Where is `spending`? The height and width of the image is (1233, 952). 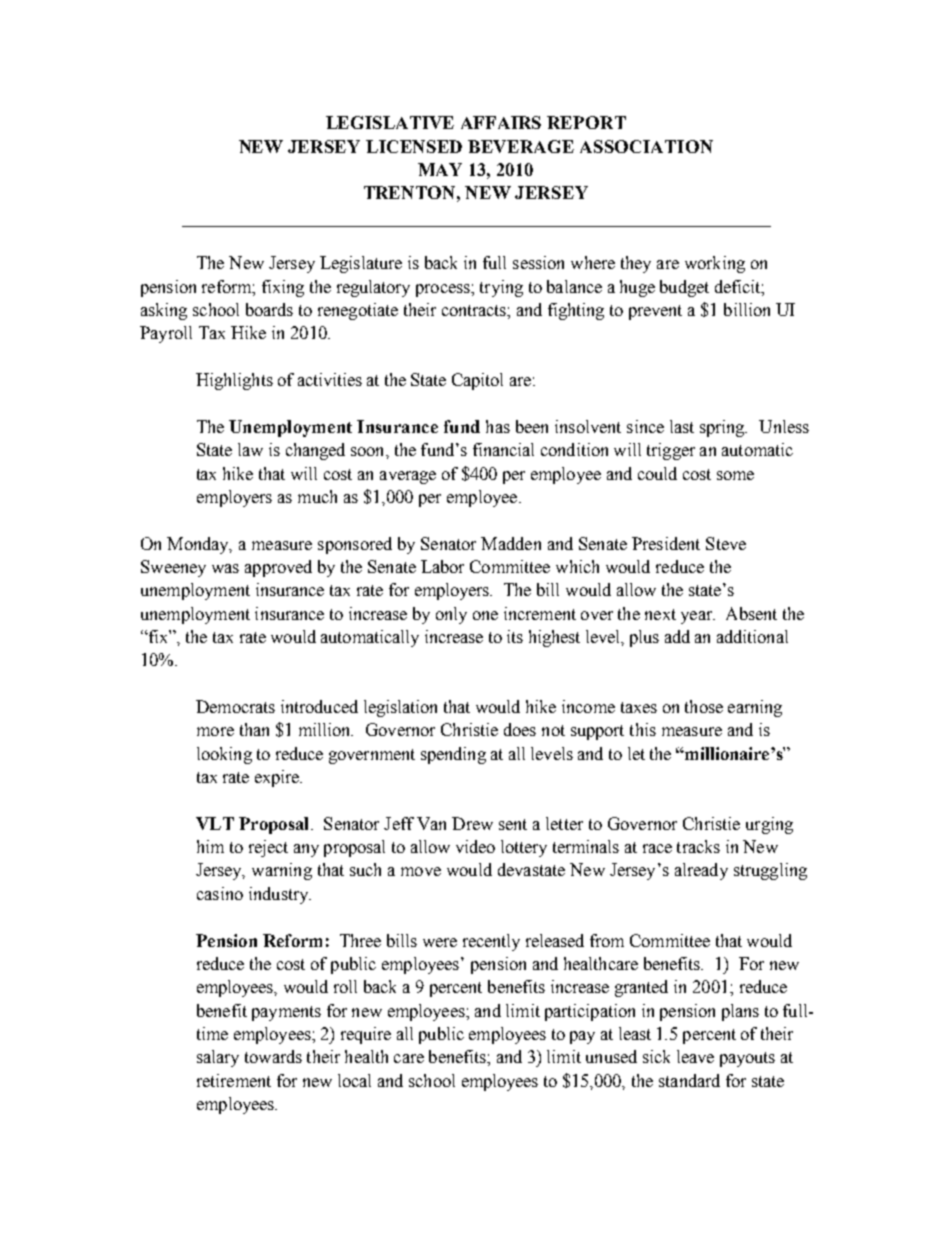
spending is located at coordinates (453, 755).
